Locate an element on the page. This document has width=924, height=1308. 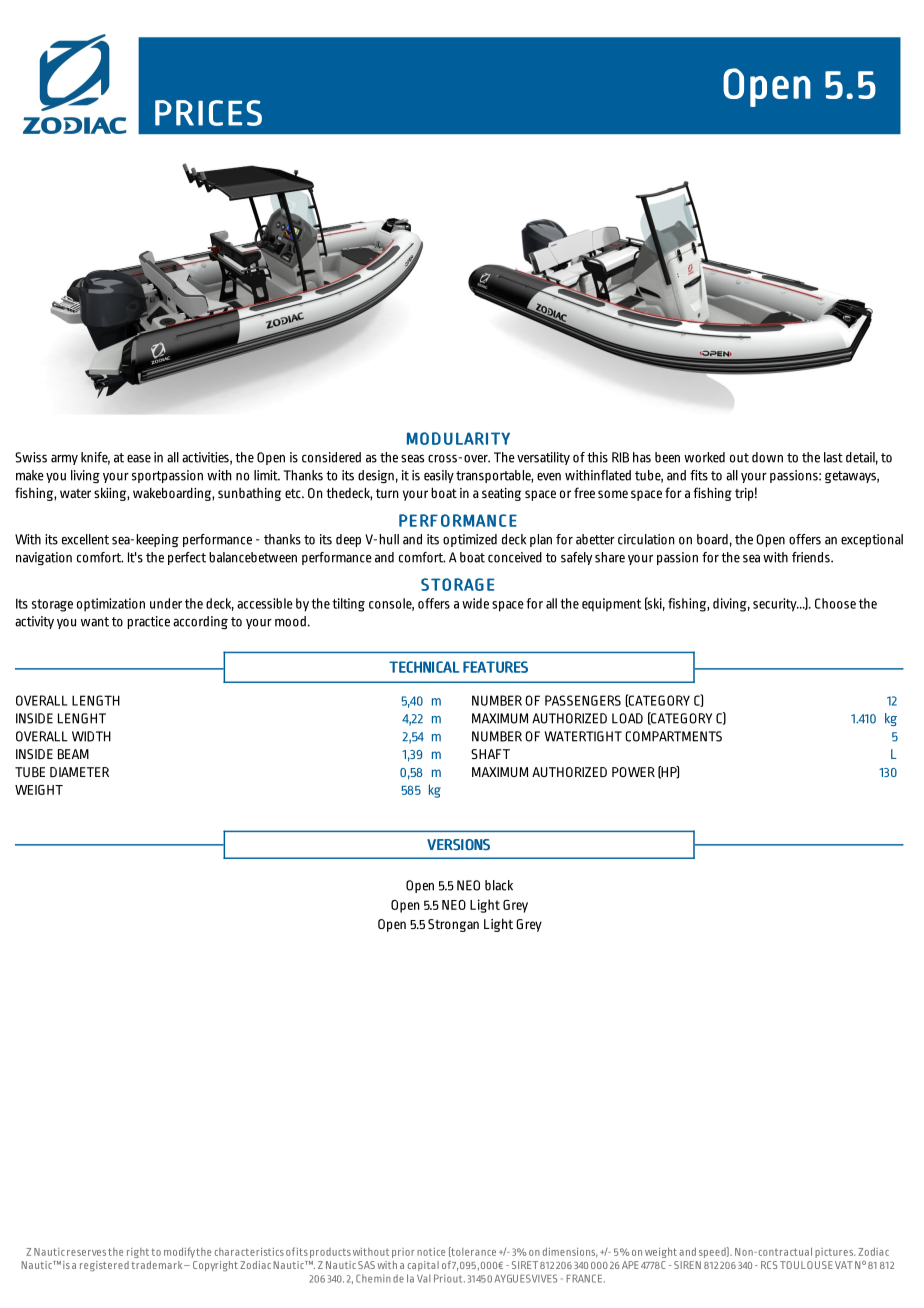
RCS is located at coordinates (769, 1265).
